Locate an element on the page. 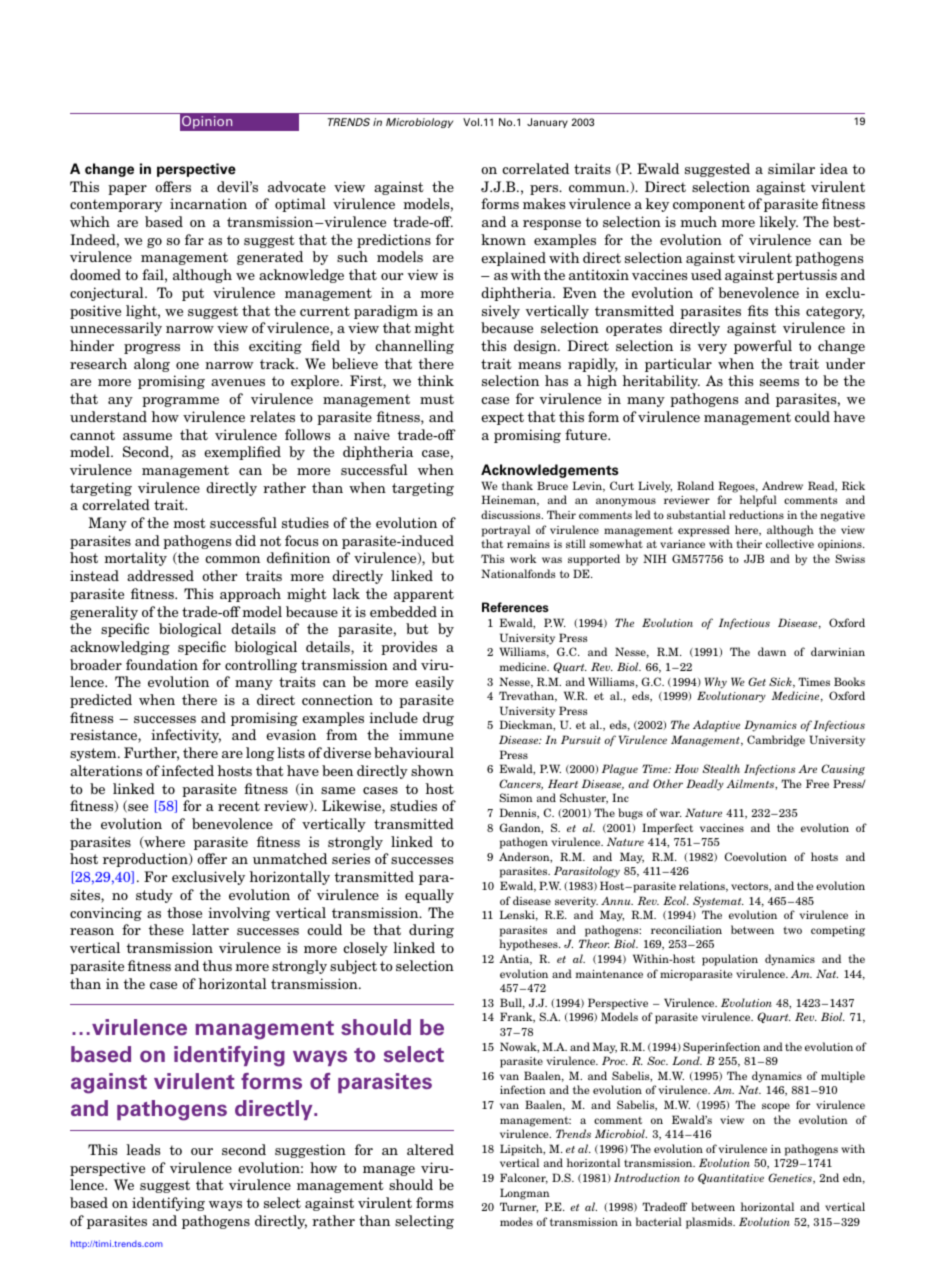  similar is located at coordinates (791, 168).
